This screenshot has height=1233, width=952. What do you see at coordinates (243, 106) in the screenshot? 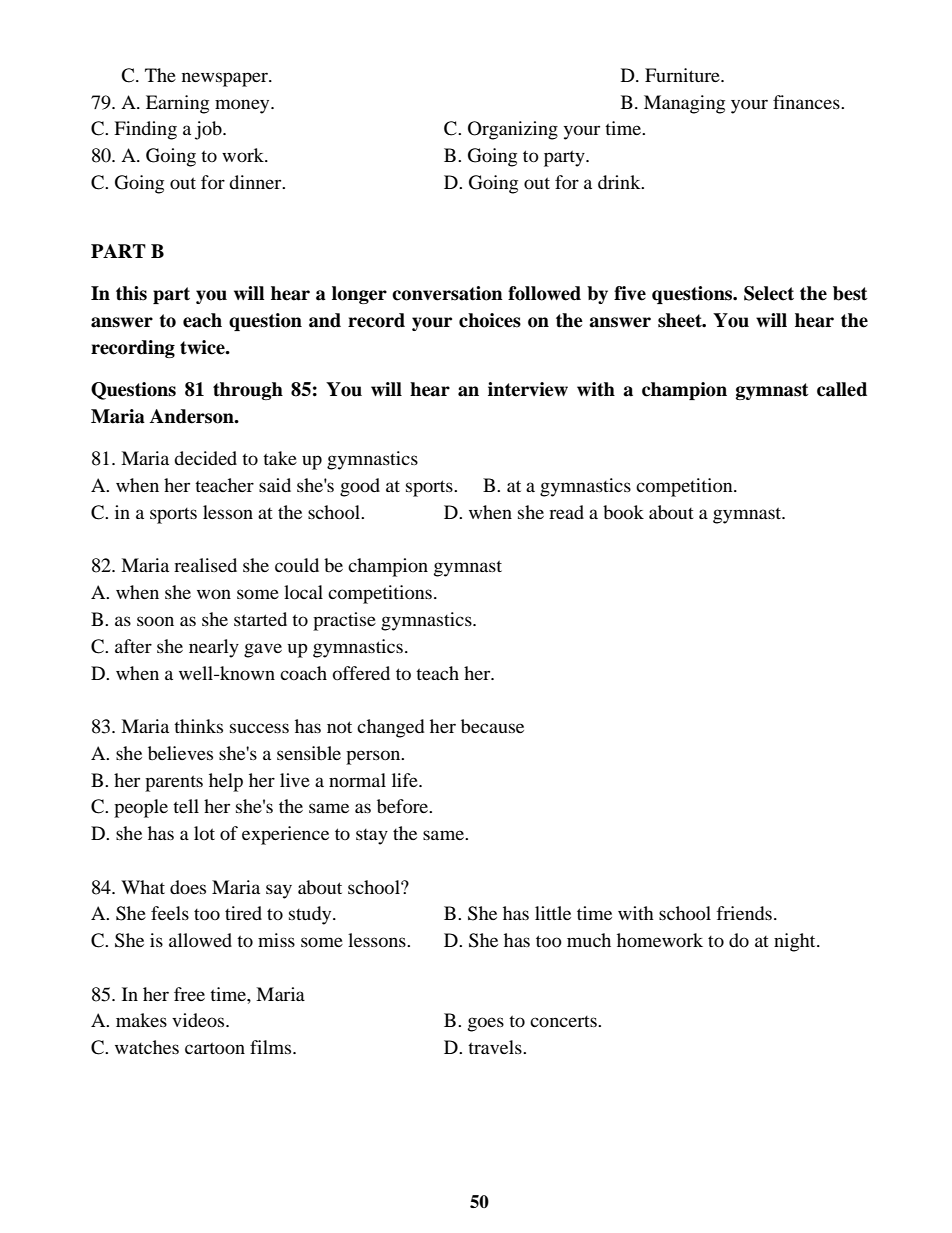
I see `money` at bounding box center [243, 106].
